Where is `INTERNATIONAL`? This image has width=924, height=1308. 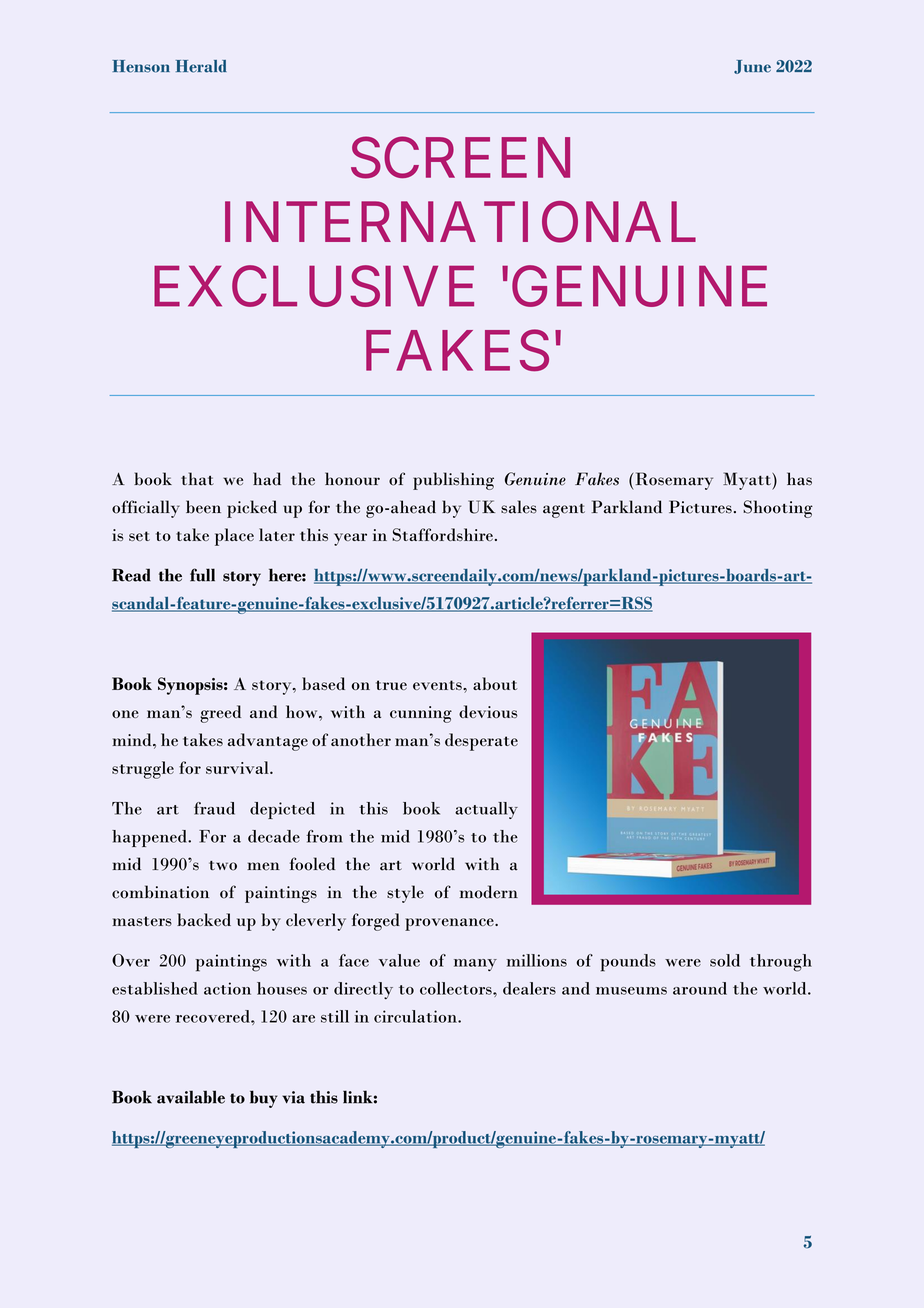 INTERNATIONAL is located at coordinates (460, 222).
